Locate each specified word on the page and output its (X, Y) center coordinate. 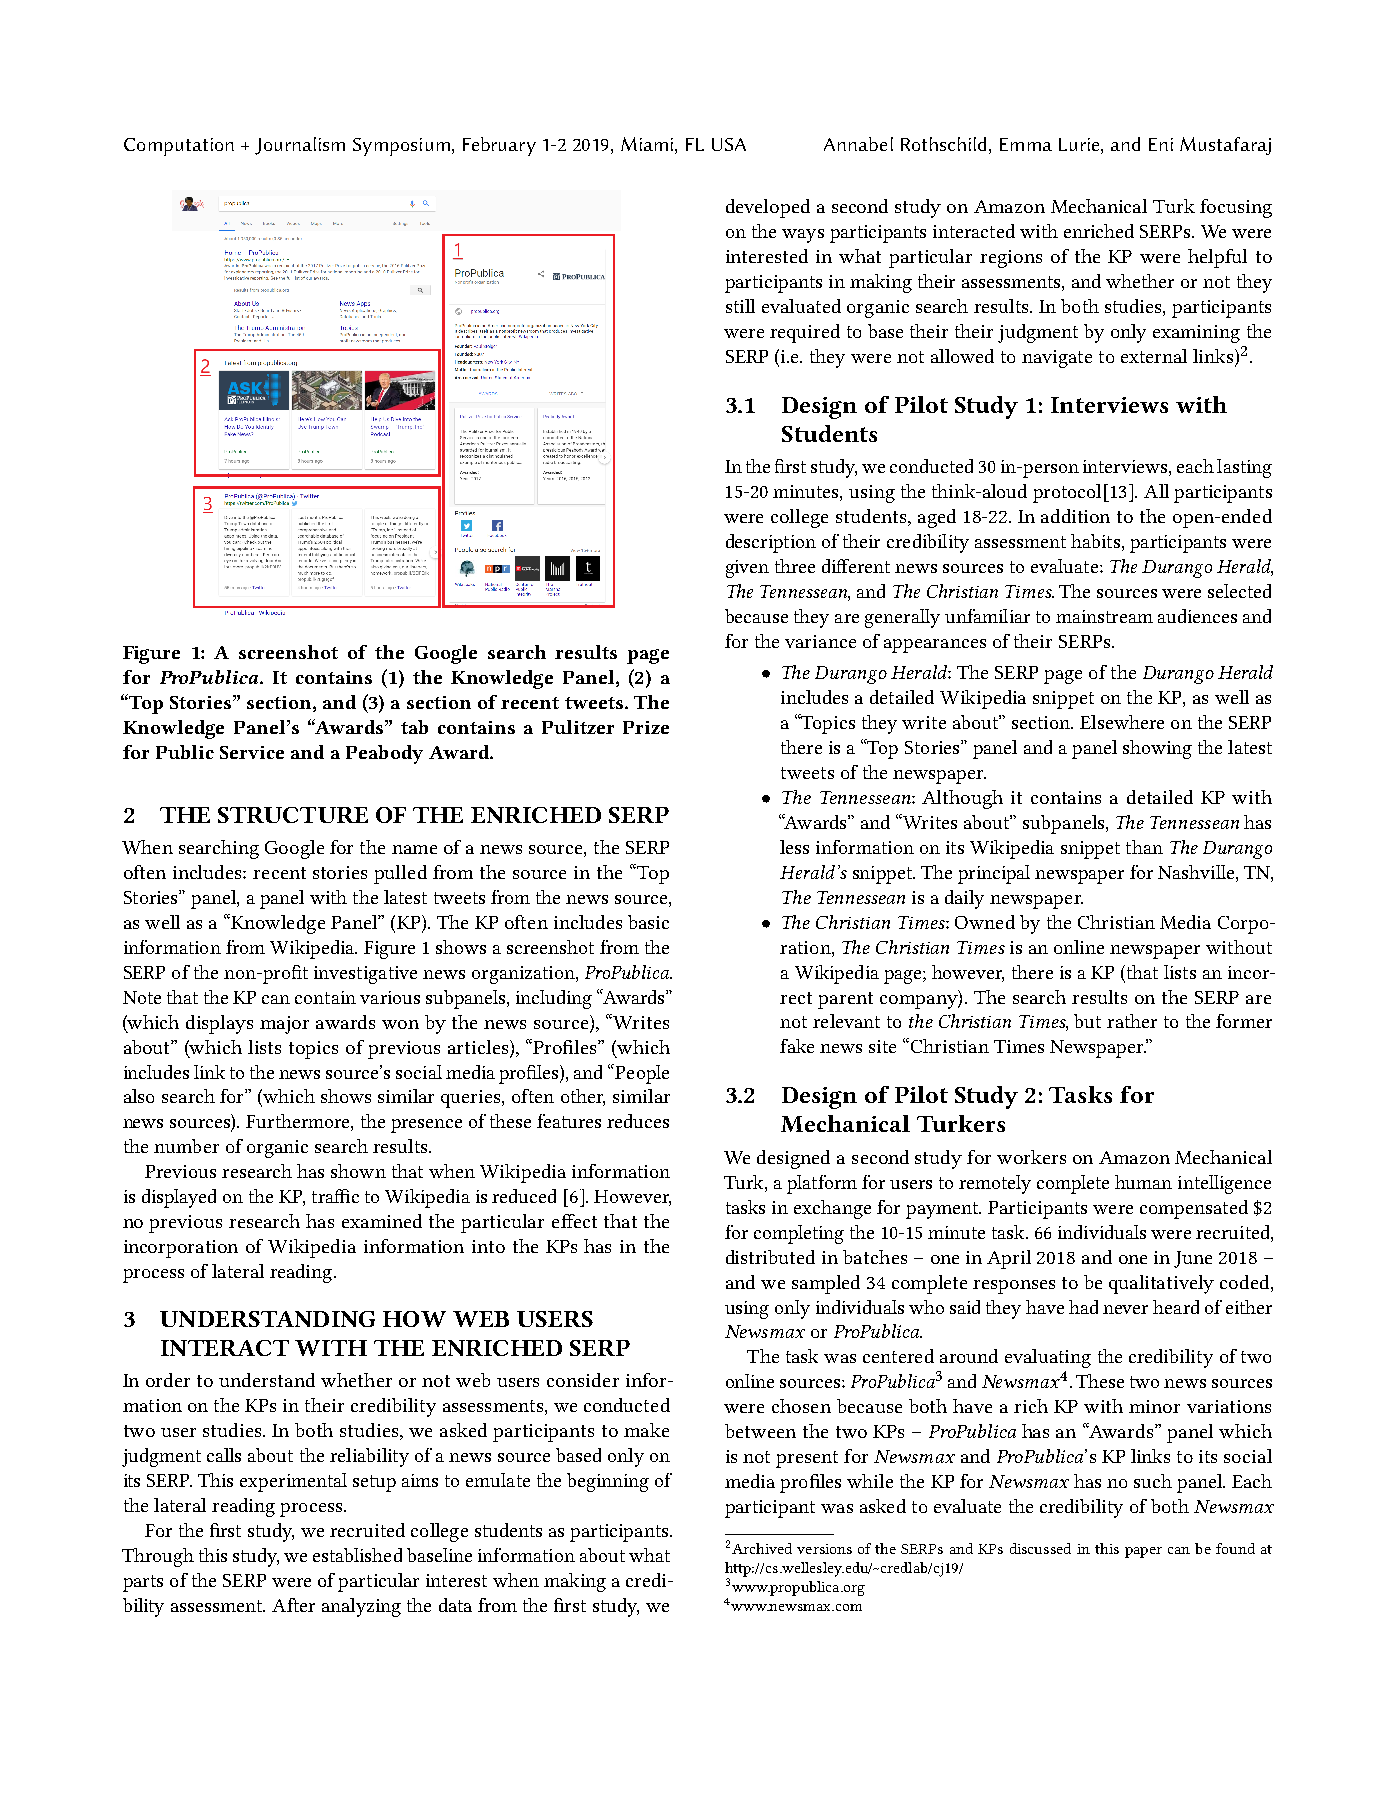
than (1144, 847)
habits (1095, 541)
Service (252, 752)
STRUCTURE (293, 815)
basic (648, 922)
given (747, 569)
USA (729, 144)
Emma (1026, 144)
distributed (770, 1257)
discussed (1040, 1548)
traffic (335, 1196)
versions (824, 1549)
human (1143, 1182)
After (293, 1605)
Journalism (300, 146)
